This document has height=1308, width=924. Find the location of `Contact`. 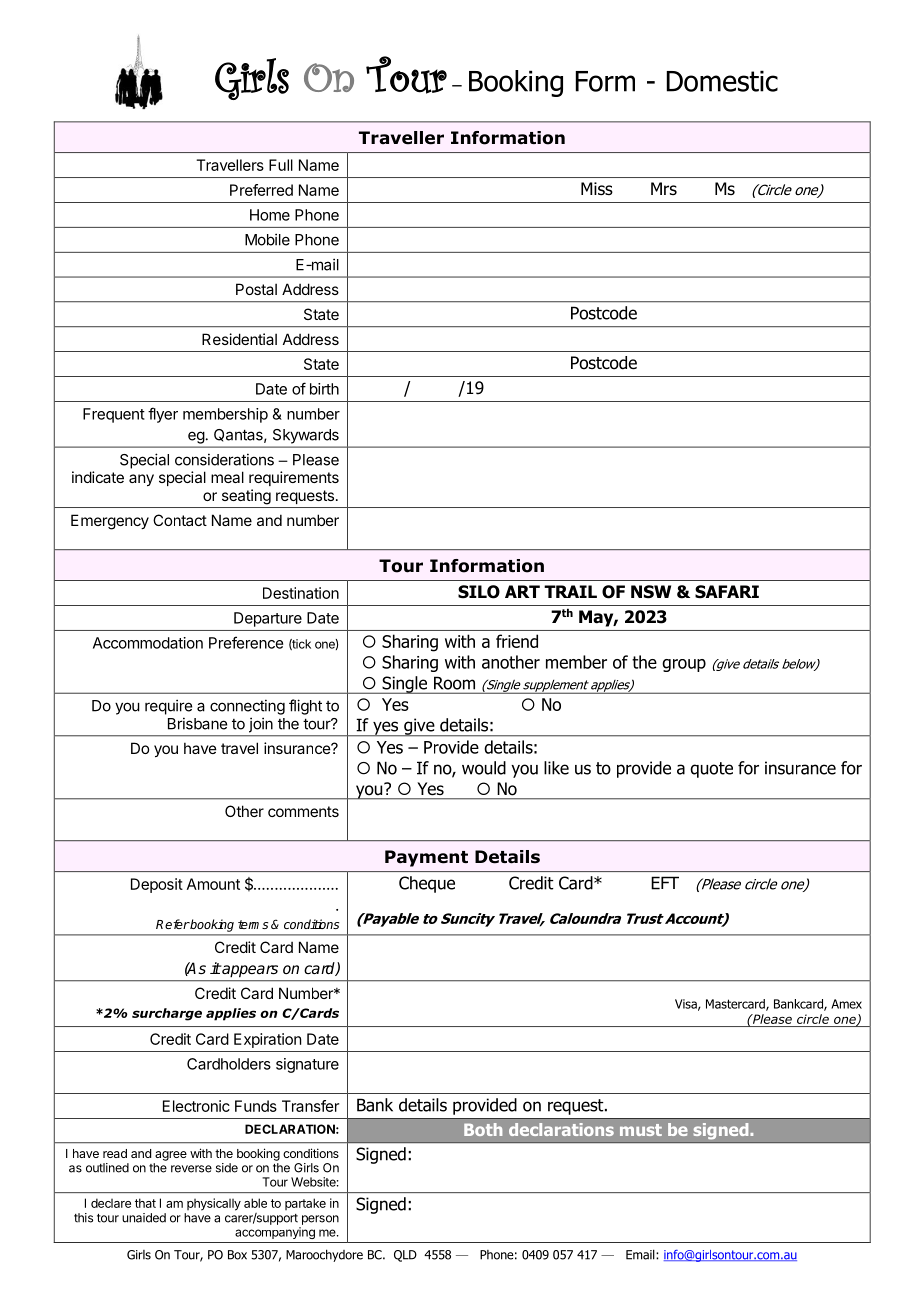

Contact is located at coordinates (180, 520).
